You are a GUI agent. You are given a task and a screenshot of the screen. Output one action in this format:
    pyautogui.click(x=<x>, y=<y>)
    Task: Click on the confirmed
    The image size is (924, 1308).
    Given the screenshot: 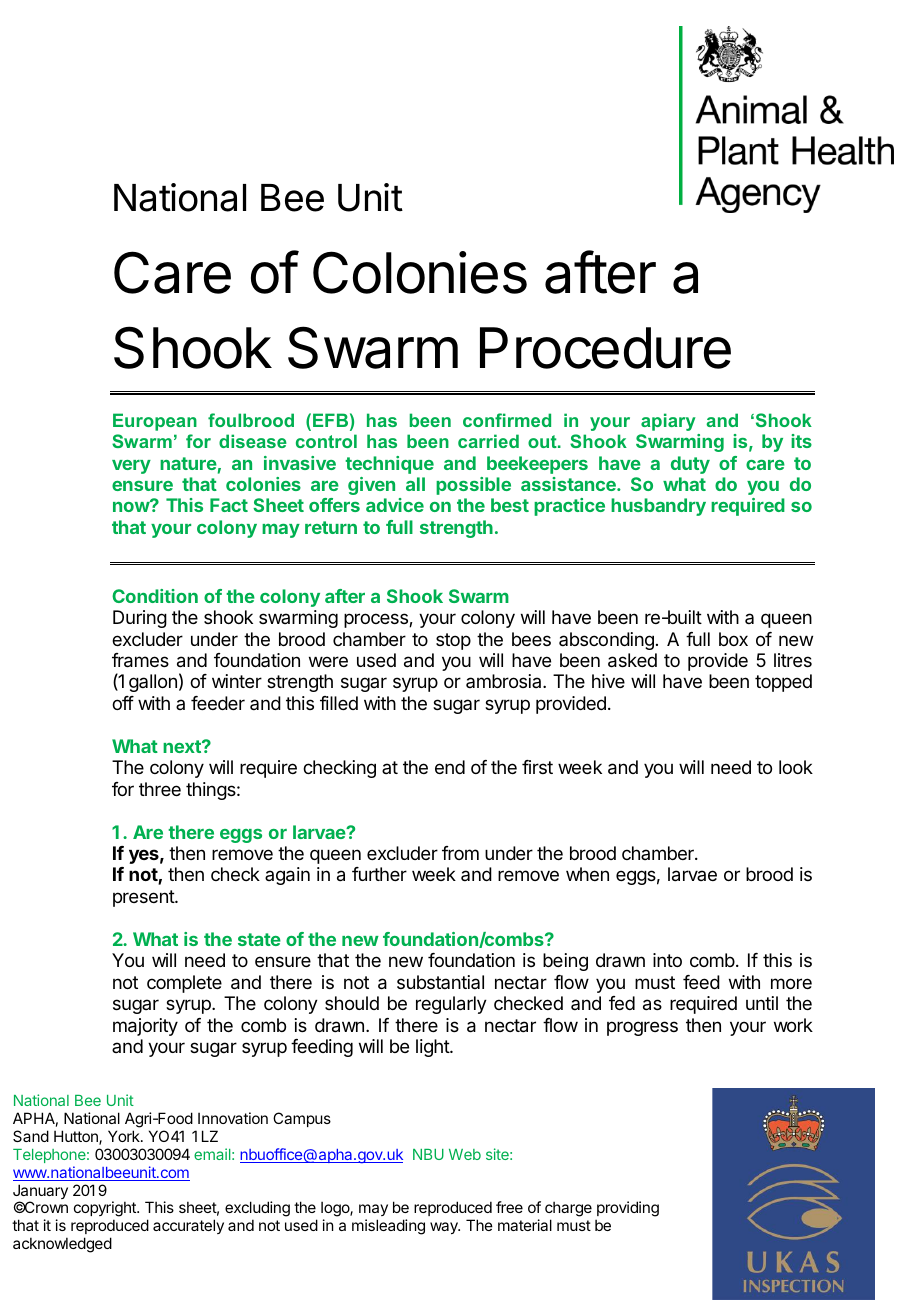 What is the action you would take?
    pyautogui.click(x=507, y=420)
